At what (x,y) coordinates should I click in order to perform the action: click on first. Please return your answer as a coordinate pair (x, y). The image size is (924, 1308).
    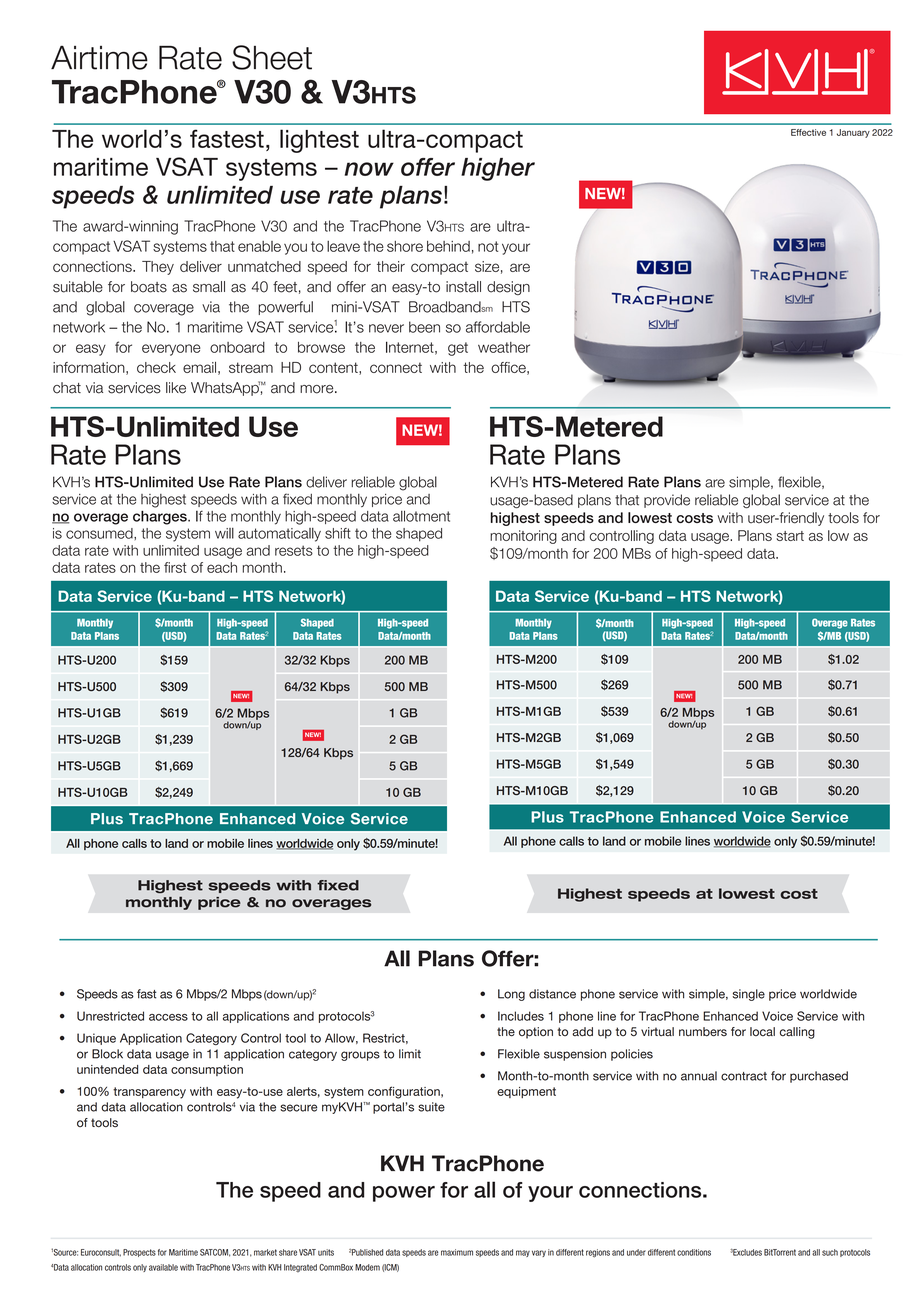
    Looking at the image, I should click on (175, 567).
